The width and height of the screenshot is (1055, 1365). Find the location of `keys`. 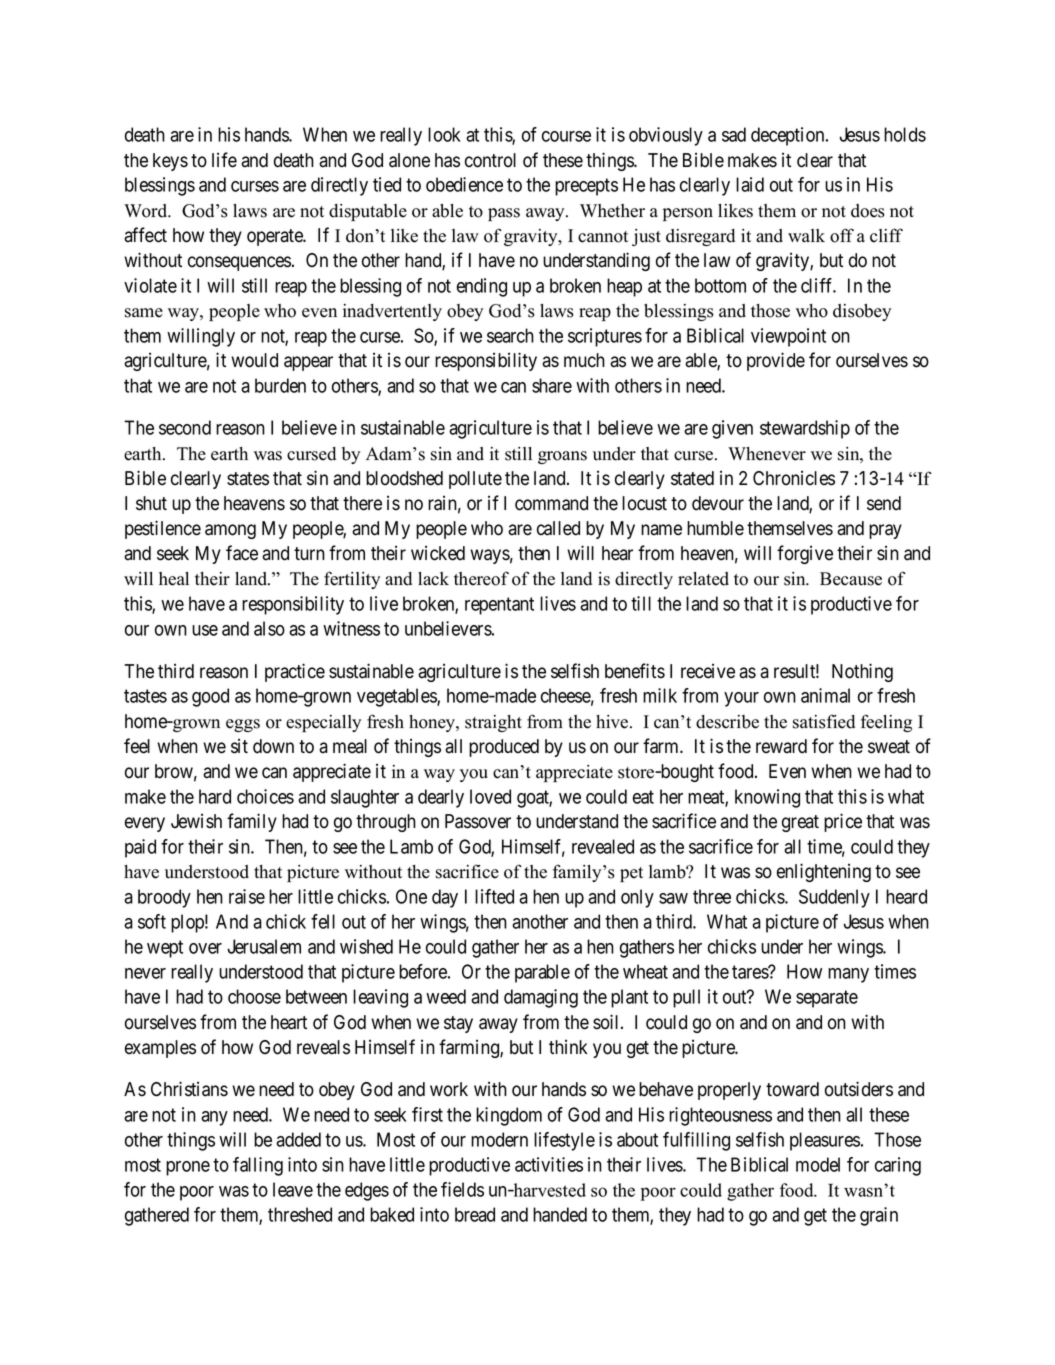

keys is located at coordinates (170, 162).
